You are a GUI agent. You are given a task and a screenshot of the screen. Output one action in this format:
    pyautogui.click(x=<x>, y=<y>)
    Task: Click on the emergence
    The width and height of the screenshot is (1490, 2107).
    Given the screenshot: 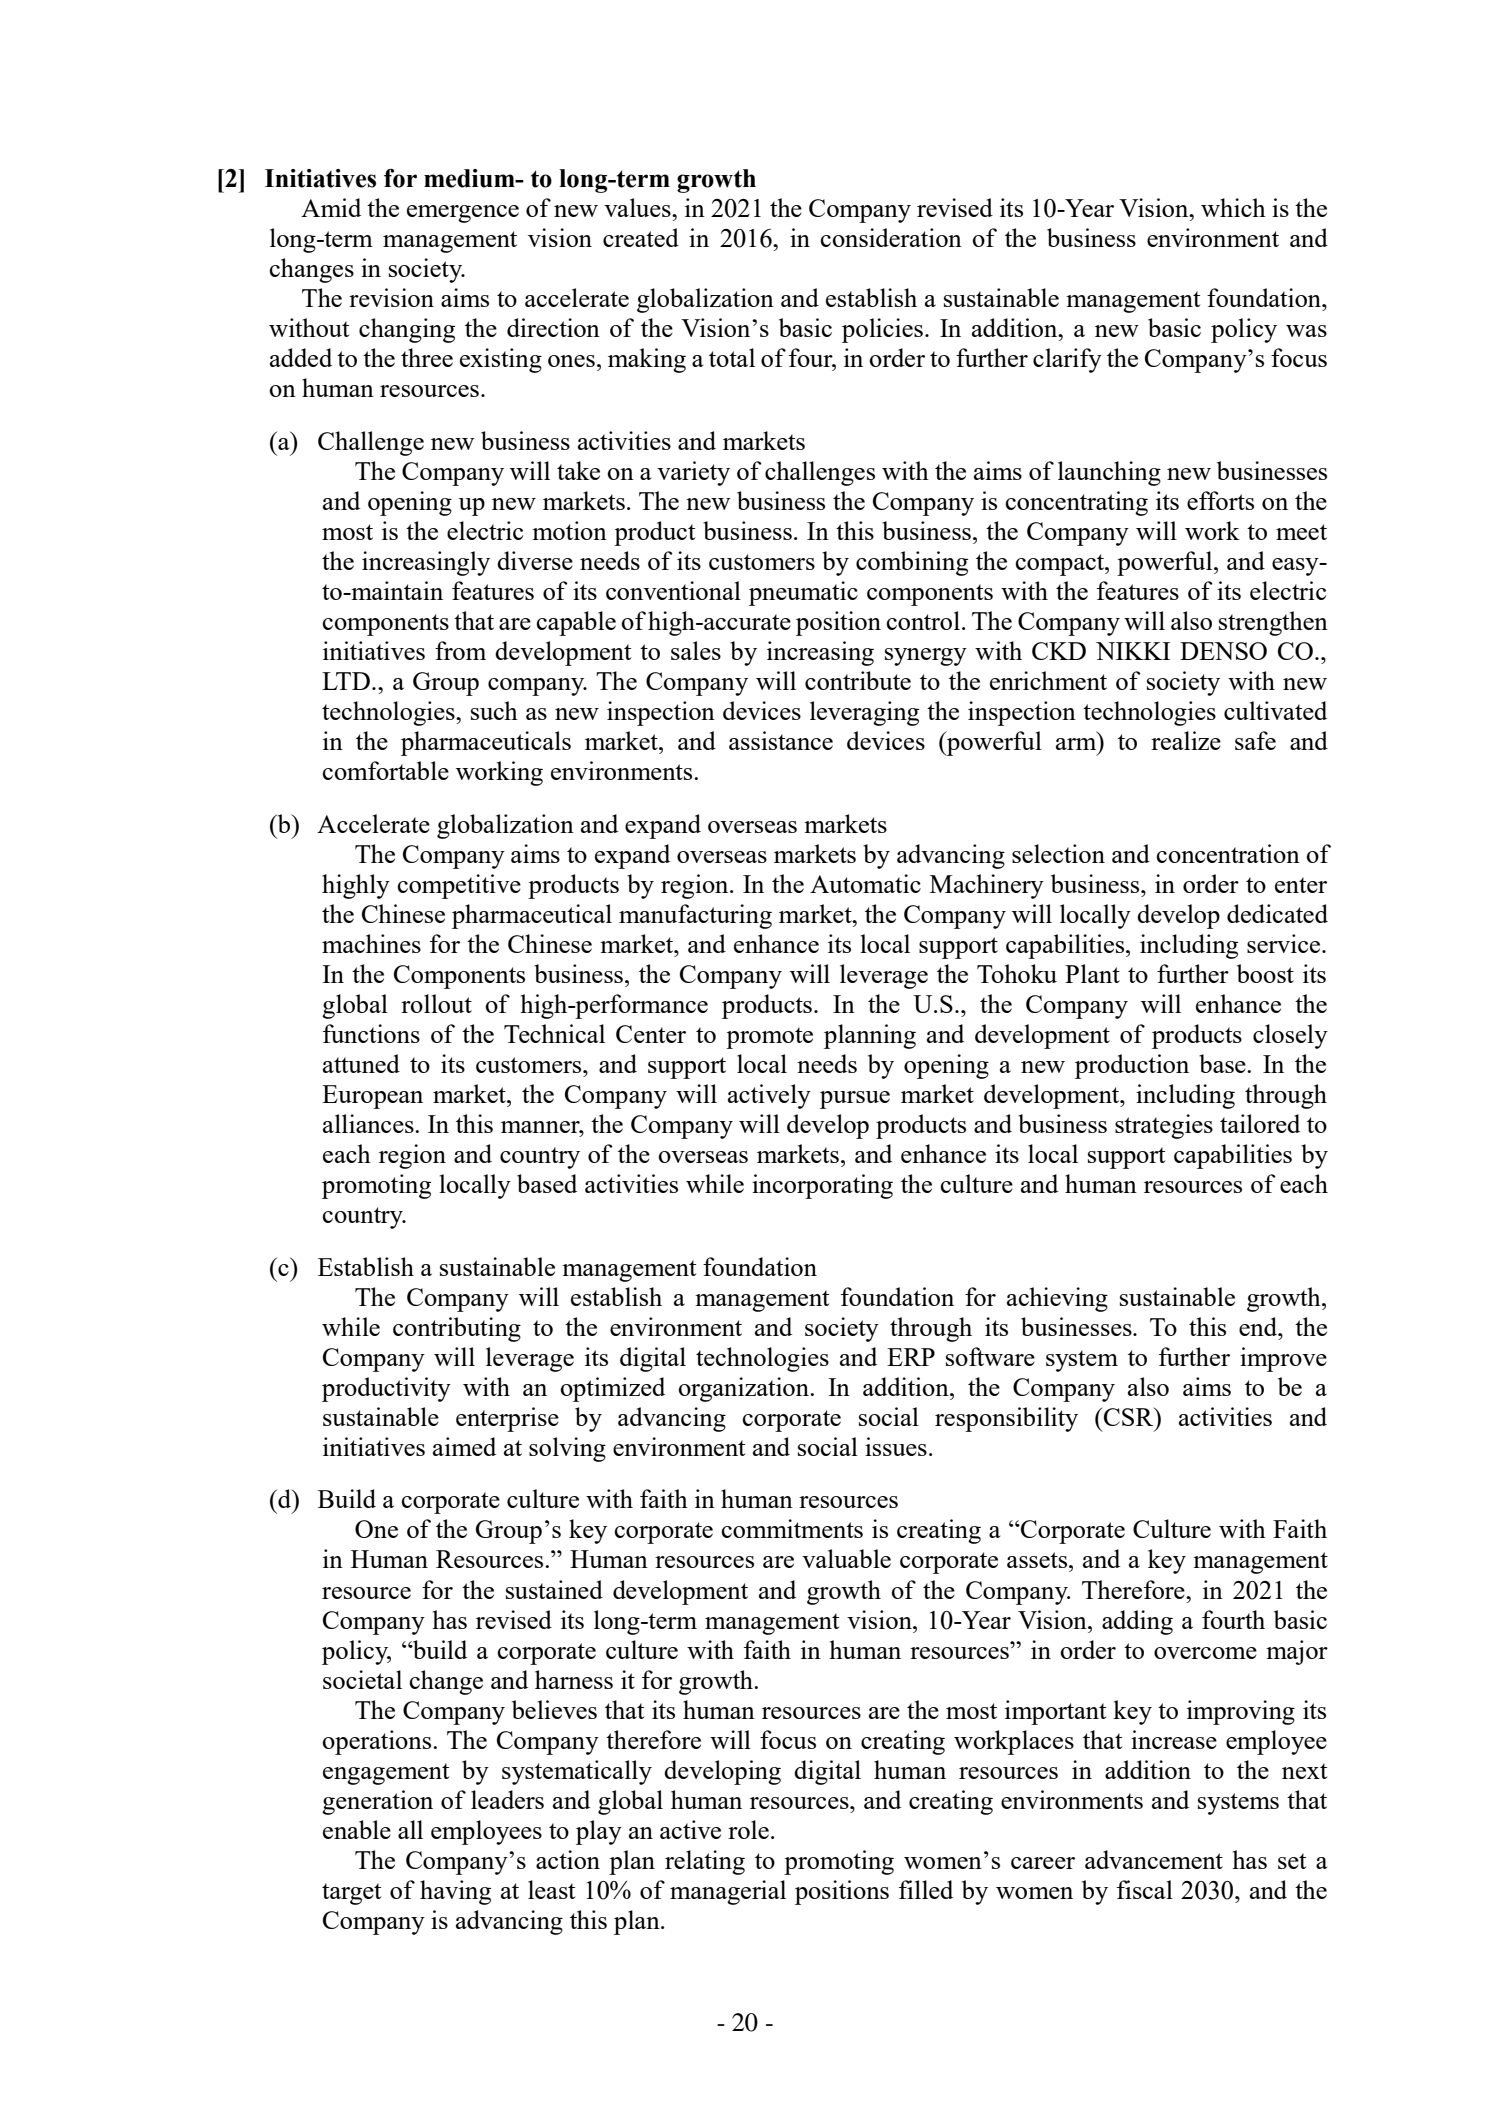 What is the action you would take?
    pyautogui.click(x=463, y=214)
